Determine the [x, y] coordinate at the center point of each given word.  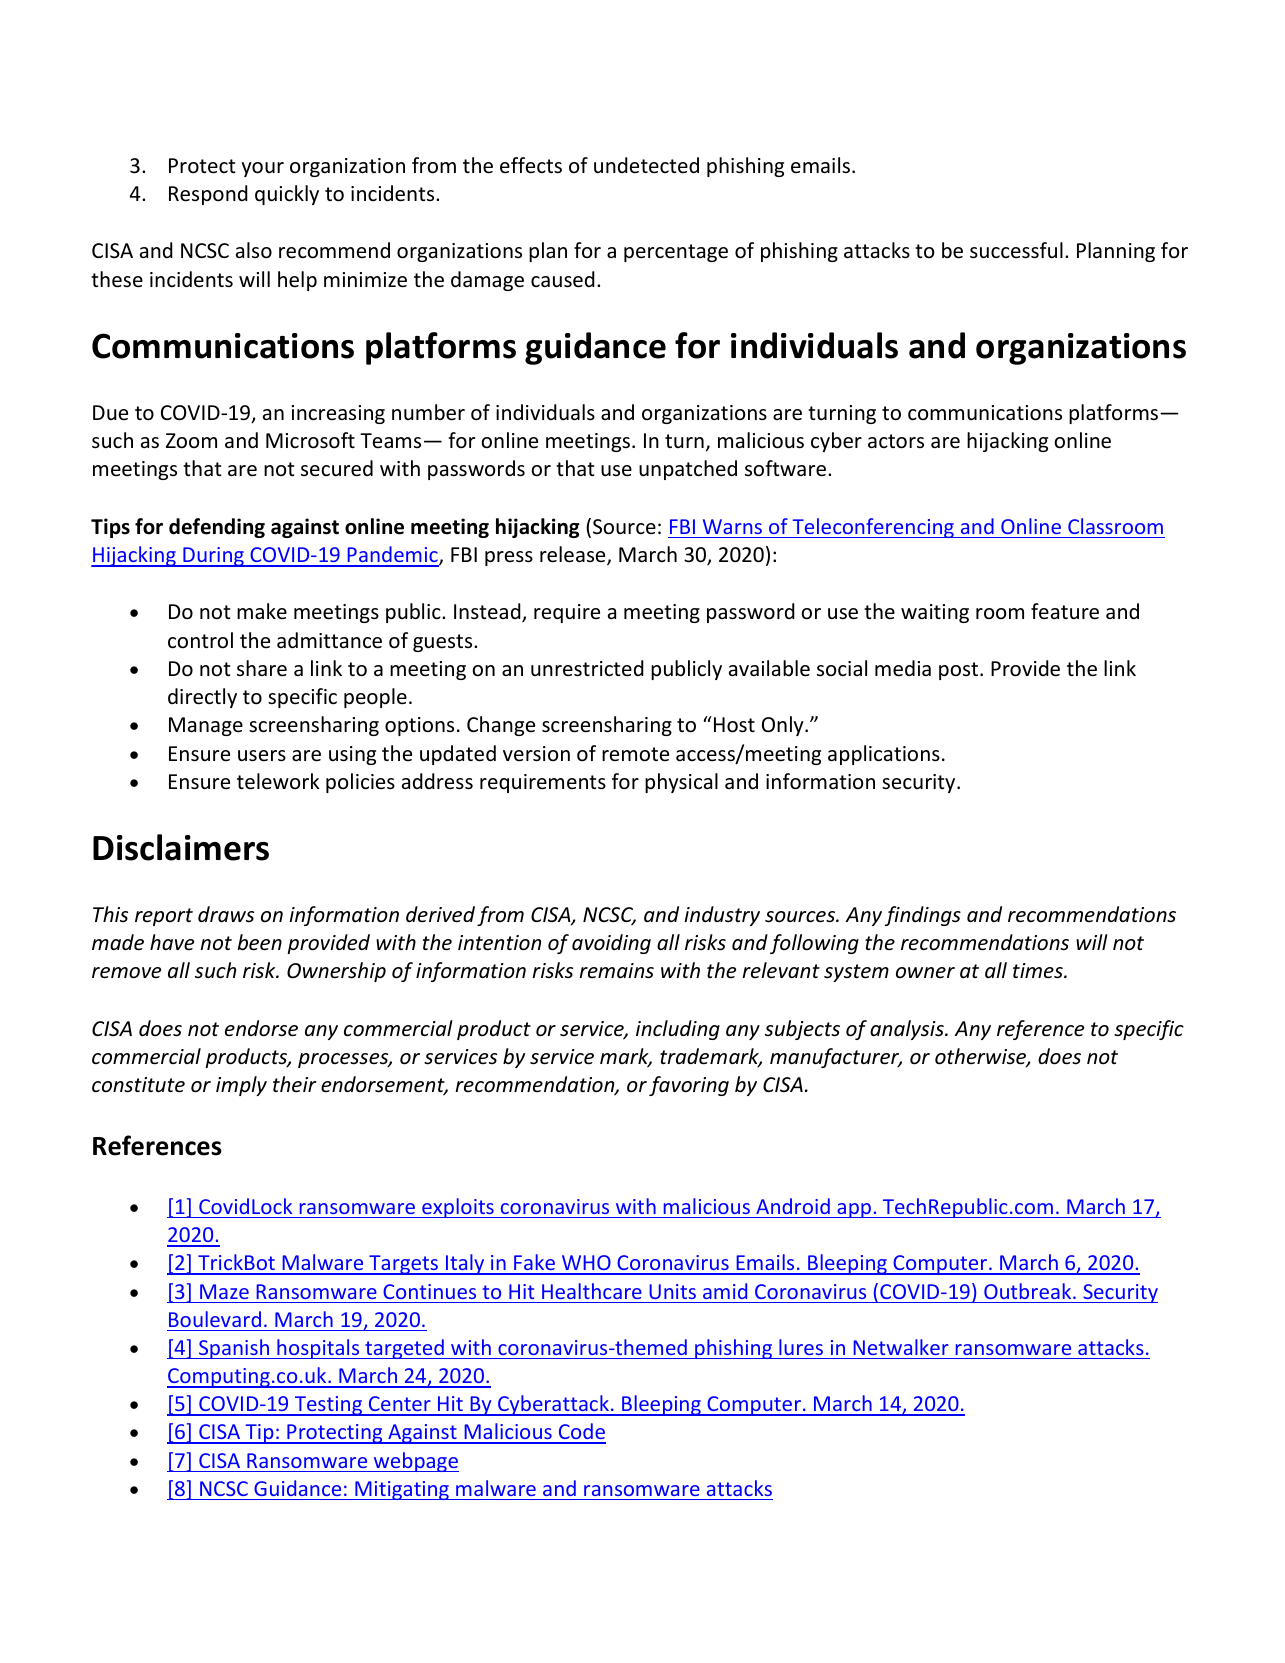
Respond [208, 195]
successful [1016, 250]
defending [217, 528]
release [574, 555]
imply [241, 1086]
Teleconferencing [873, 528]
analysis [908, 1030]
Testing [328, 1406]
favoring [689, 1086]
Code [581, 1433]
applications [884, 755]
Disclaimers [181, 847]
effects [531, 165]
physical [681, 783]
